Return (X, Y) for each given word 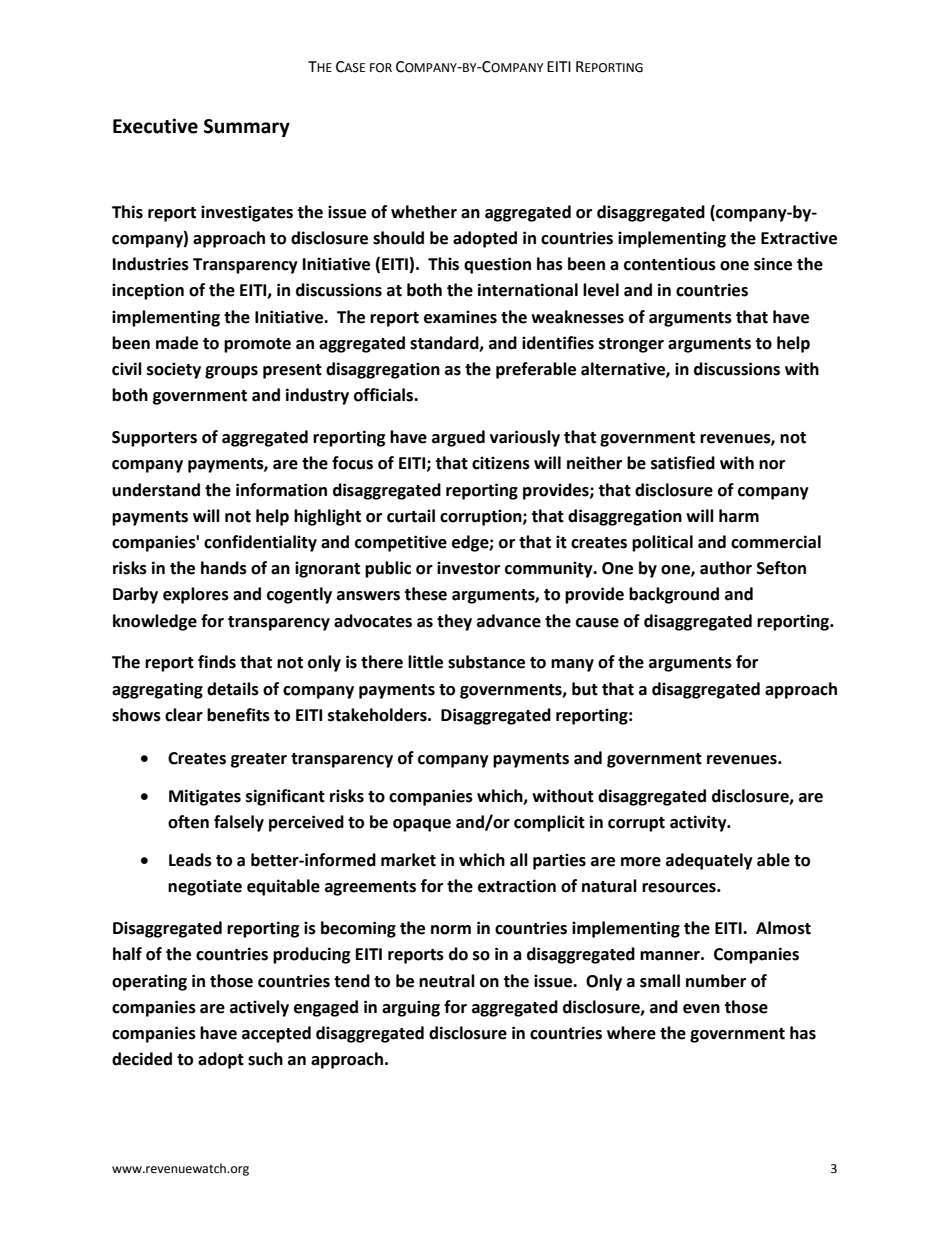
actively (259, 1008)
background (674, 595)
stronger (631, 345)
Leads (190, 860)
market (408, 860)
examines (460, 317)
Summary (247, 128)
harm (739, 516)
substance (486, 662)
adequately (709, 861)
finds (217, 662)
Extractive (799, 238)
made (177, 343)
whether (424, 212)
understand (156, 490)
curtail (411, 516)
